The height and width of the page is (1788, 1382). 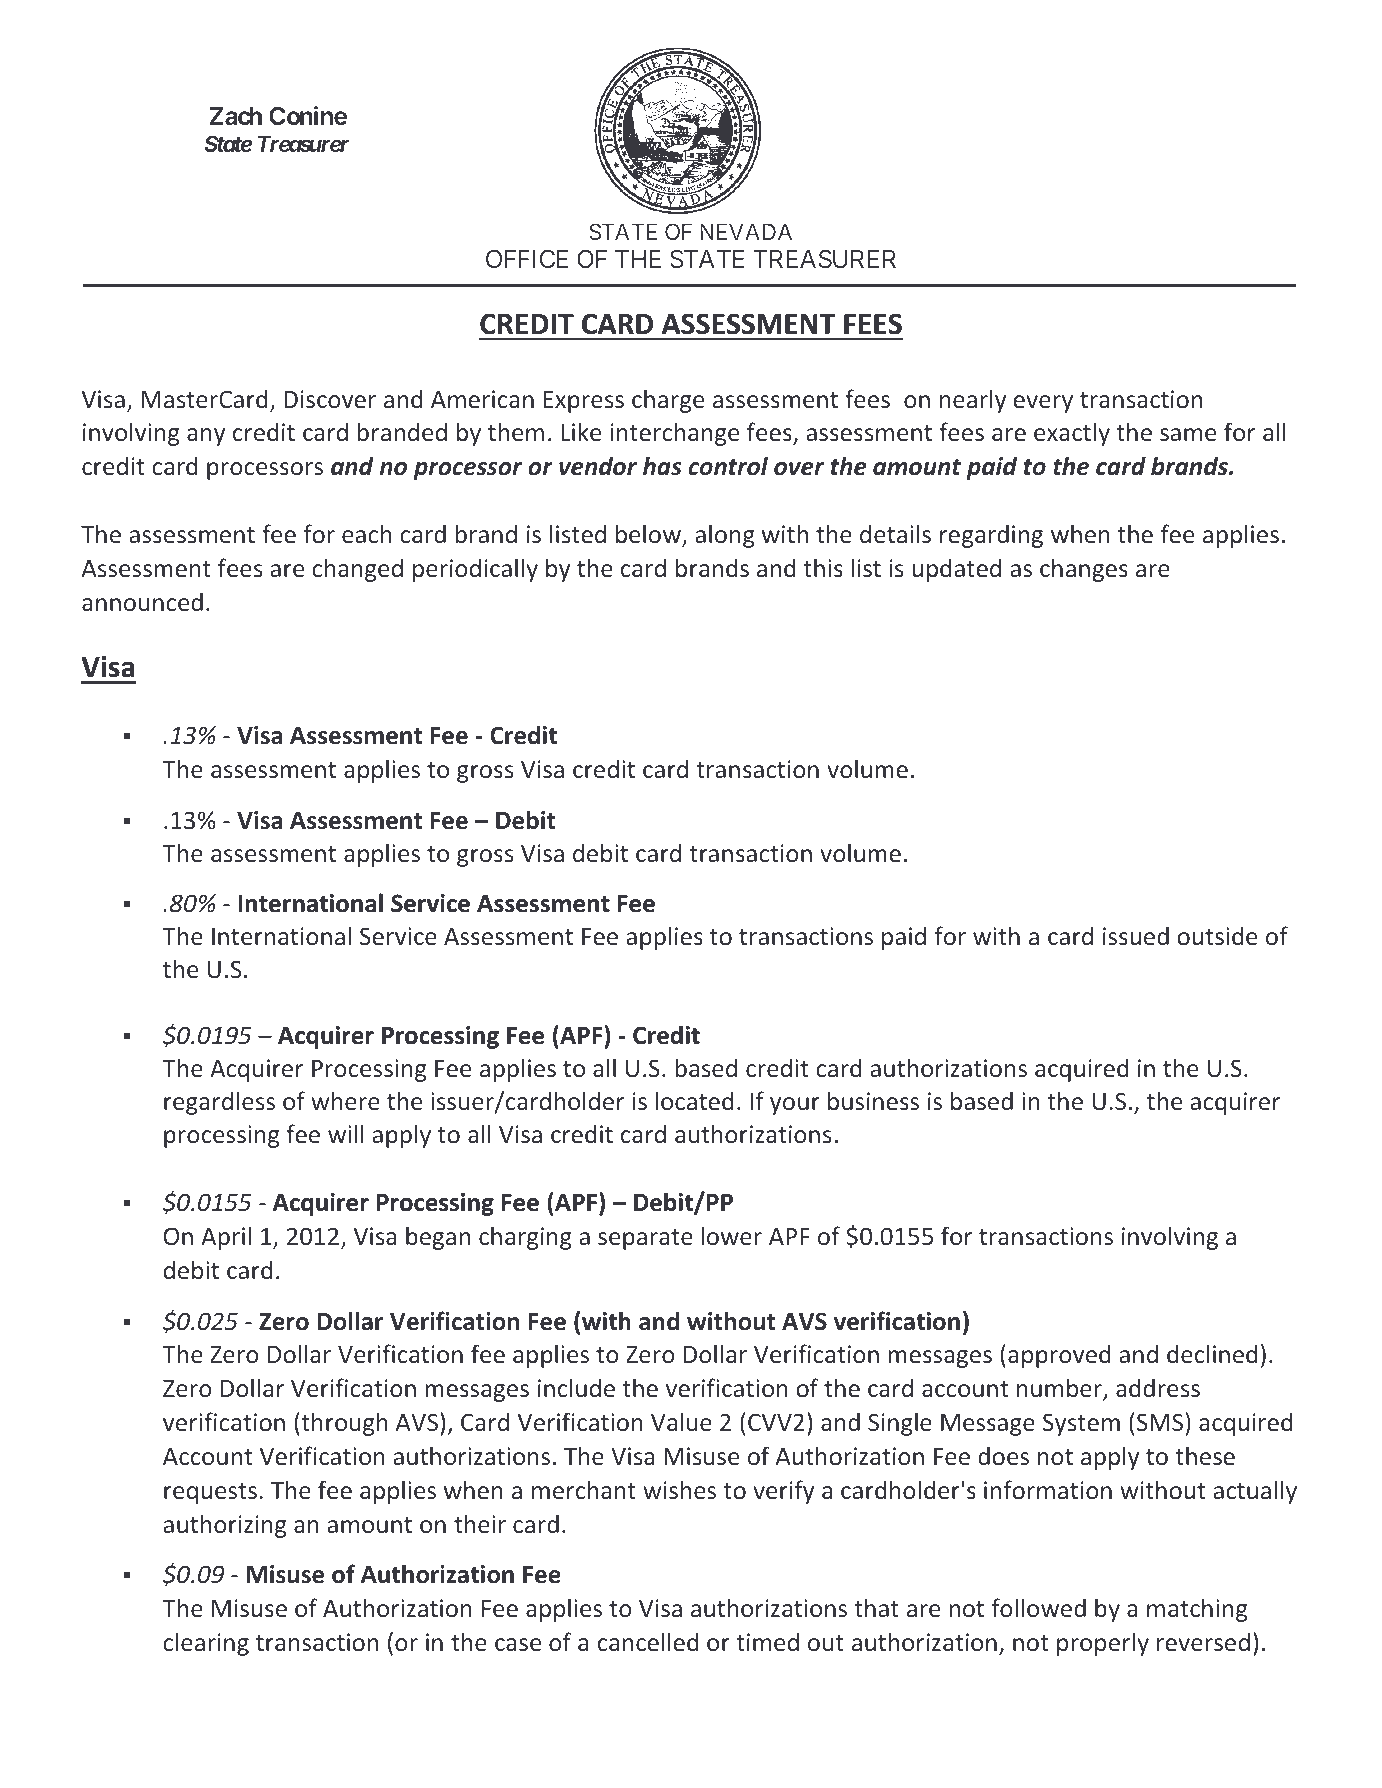 I want to click on issued, so click(x=1136, y=935).
